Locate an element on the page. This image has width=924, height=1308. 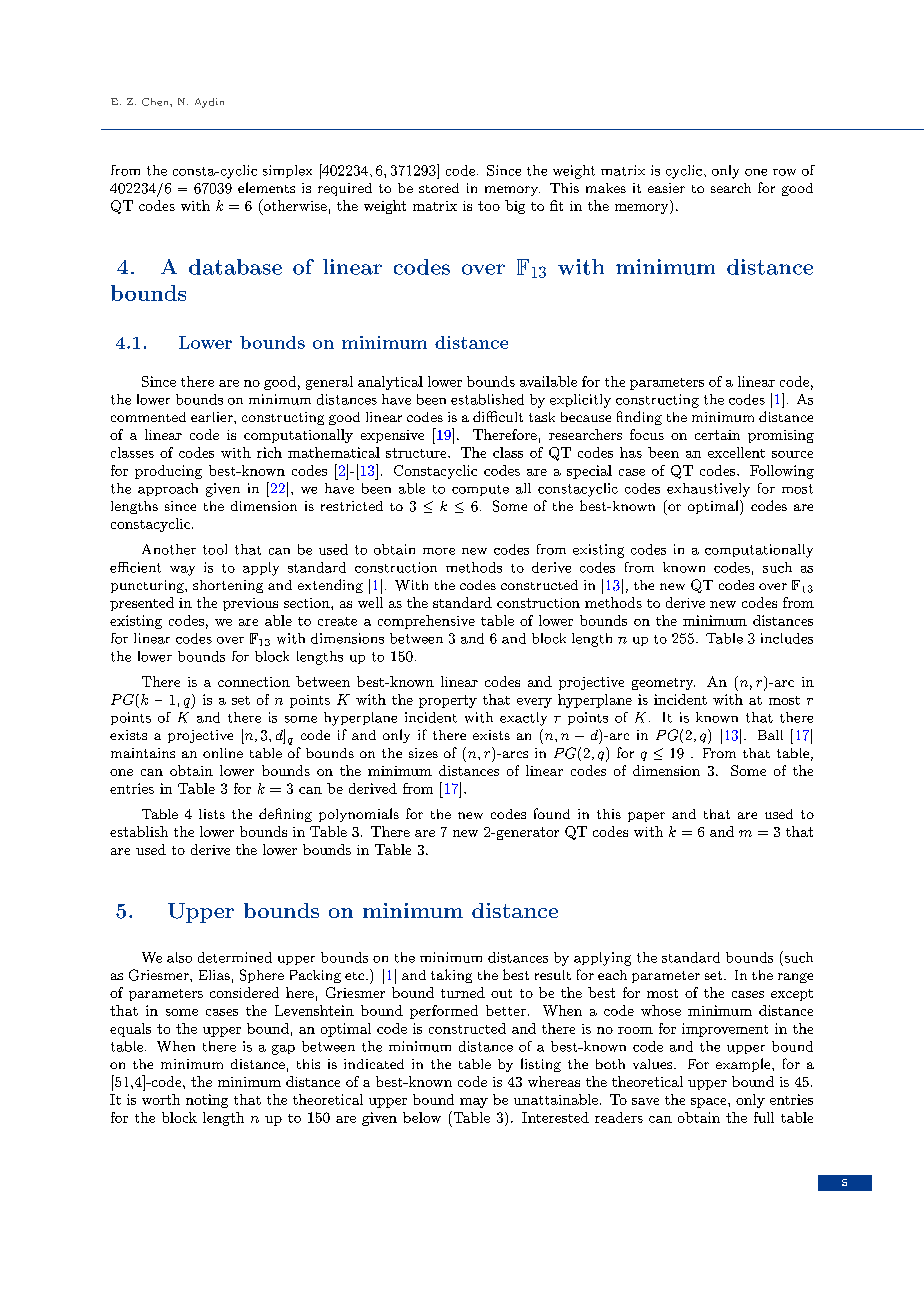
shortening is located at coordinates (228, 586).
